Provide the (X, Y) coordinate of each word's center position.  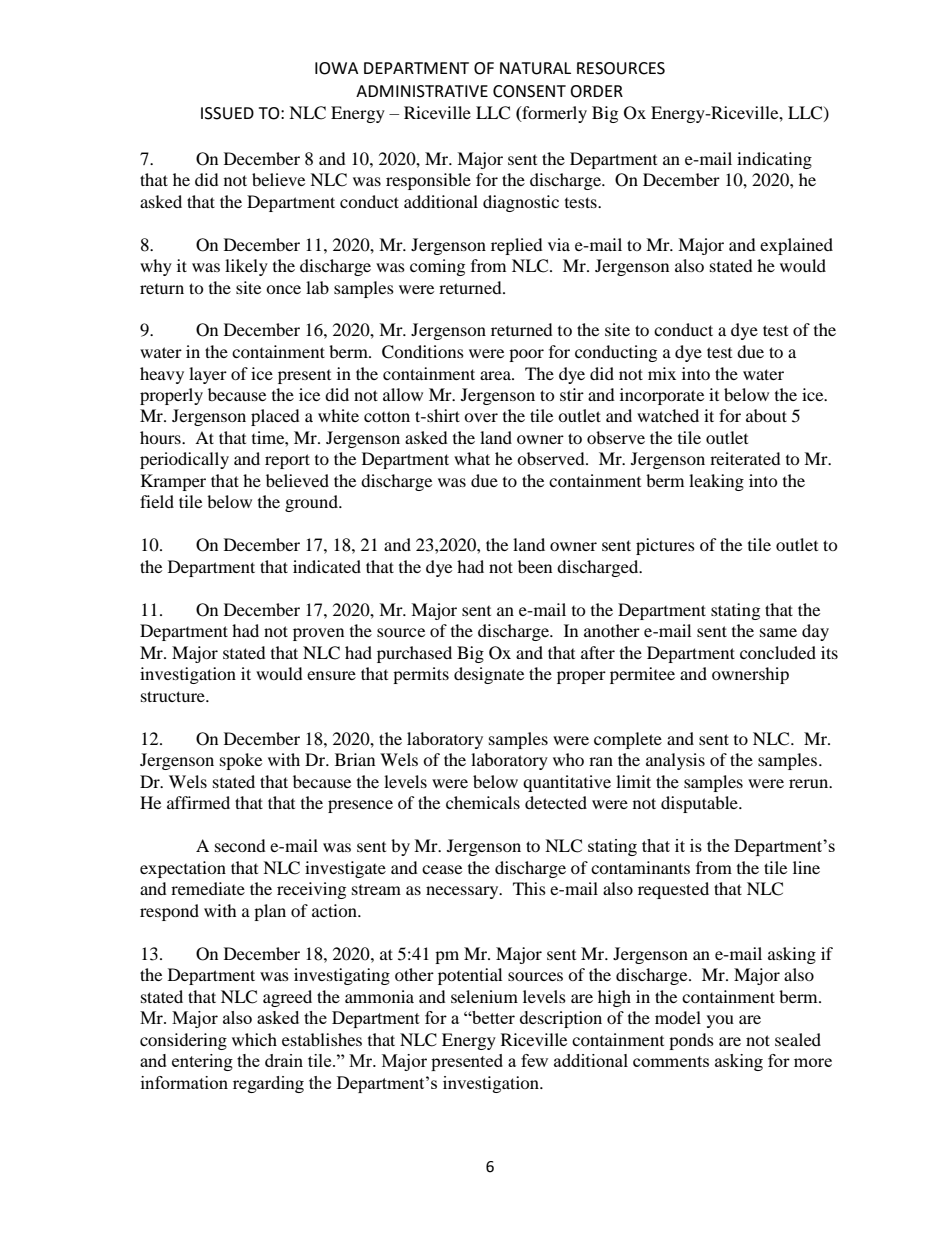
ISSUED (227, 113)
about (766, 415)
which (254, 1039)
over (481, 417)
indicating (774, 160)
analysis (675, 761)
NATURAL (535, 68)
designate (489, 675)
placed (275, 417)
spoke (241, 761)
